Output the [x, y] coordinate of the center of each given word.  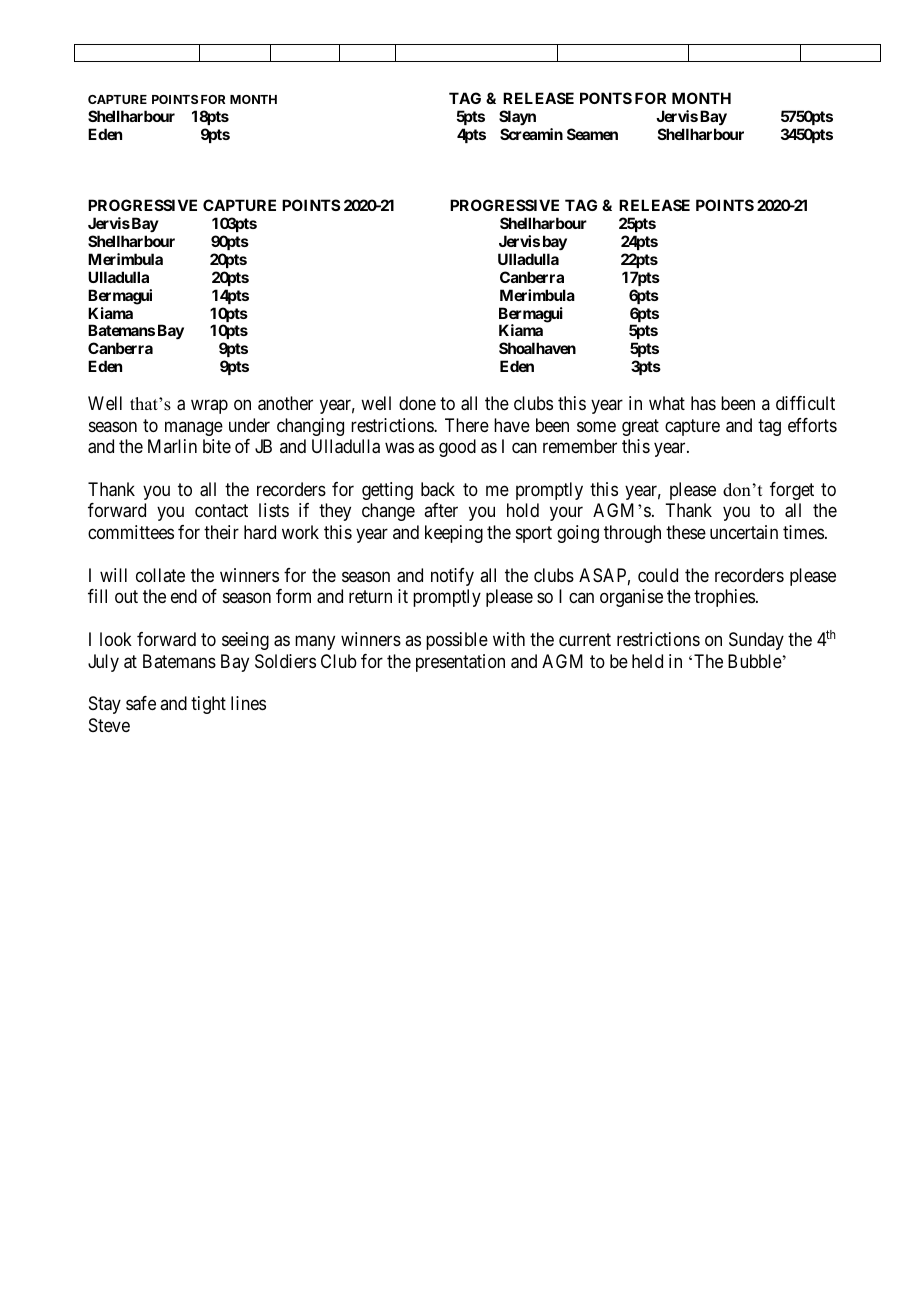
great [640, 427]
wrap [209, 407]
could [658, 575]
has [703, 403]
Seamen [592, 134]
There [467, 425]
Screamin [531, 134]
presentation [460, 663]
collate [160, 575]
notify [452, 577]
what [667, 403]
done [417, 403]
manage [194, 428]
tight [208, 705]
